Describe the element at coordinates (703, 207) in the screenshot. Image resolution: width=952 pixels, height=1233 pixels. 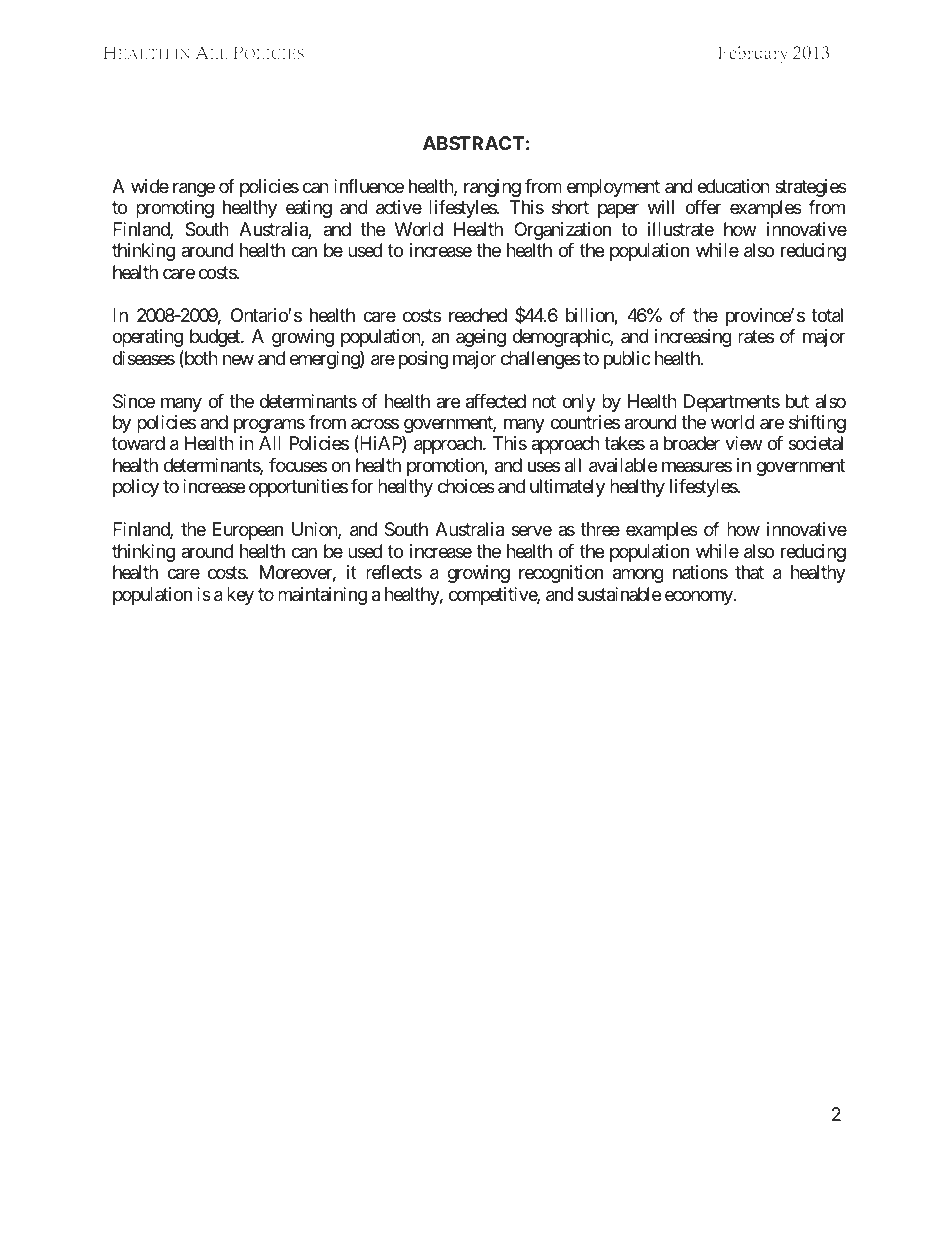
I see `offer` at that location.
